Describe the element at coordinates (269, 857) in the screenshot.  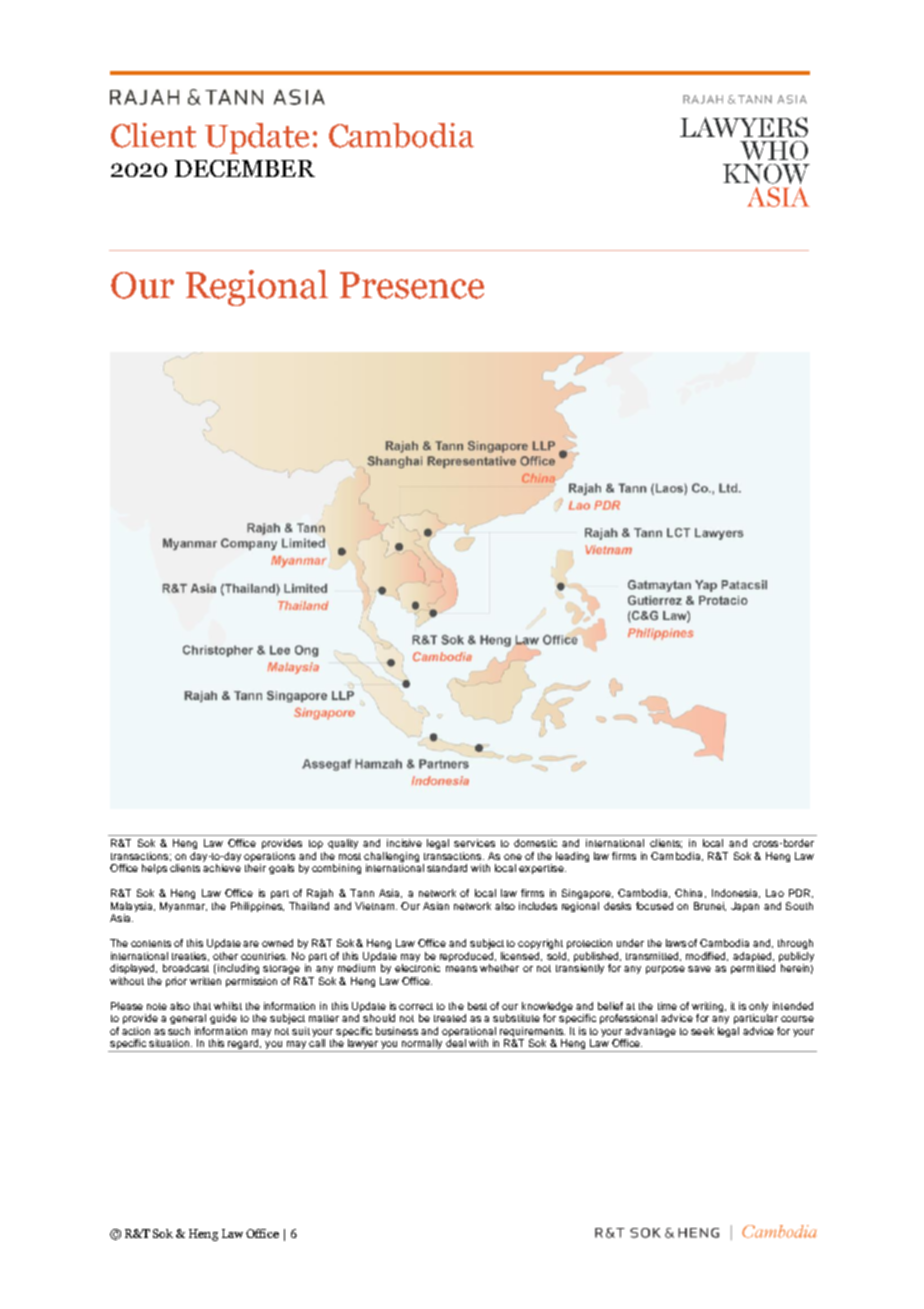
I see `operations` at that location.
